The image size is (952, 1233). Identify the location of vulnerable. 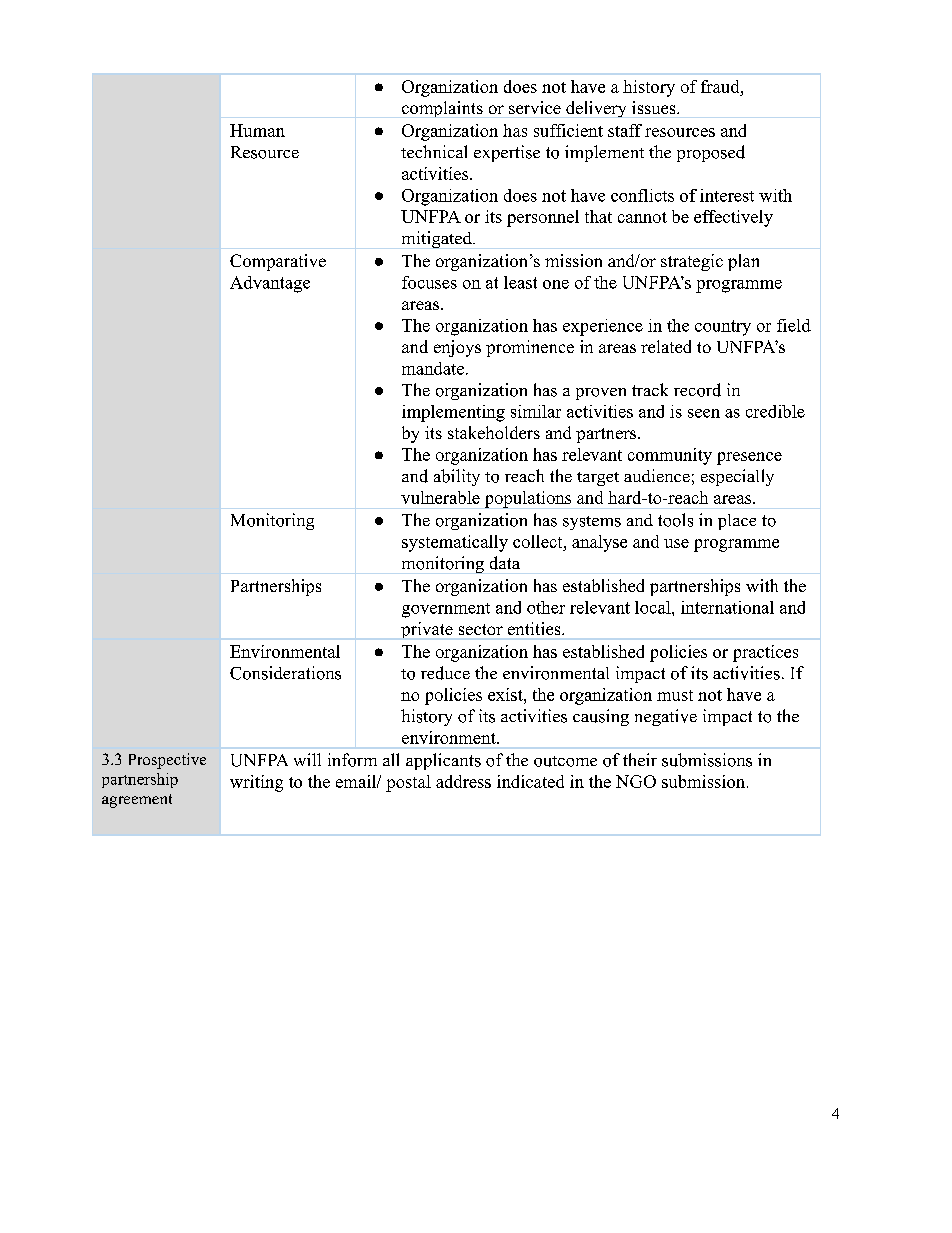
(440, 497).
